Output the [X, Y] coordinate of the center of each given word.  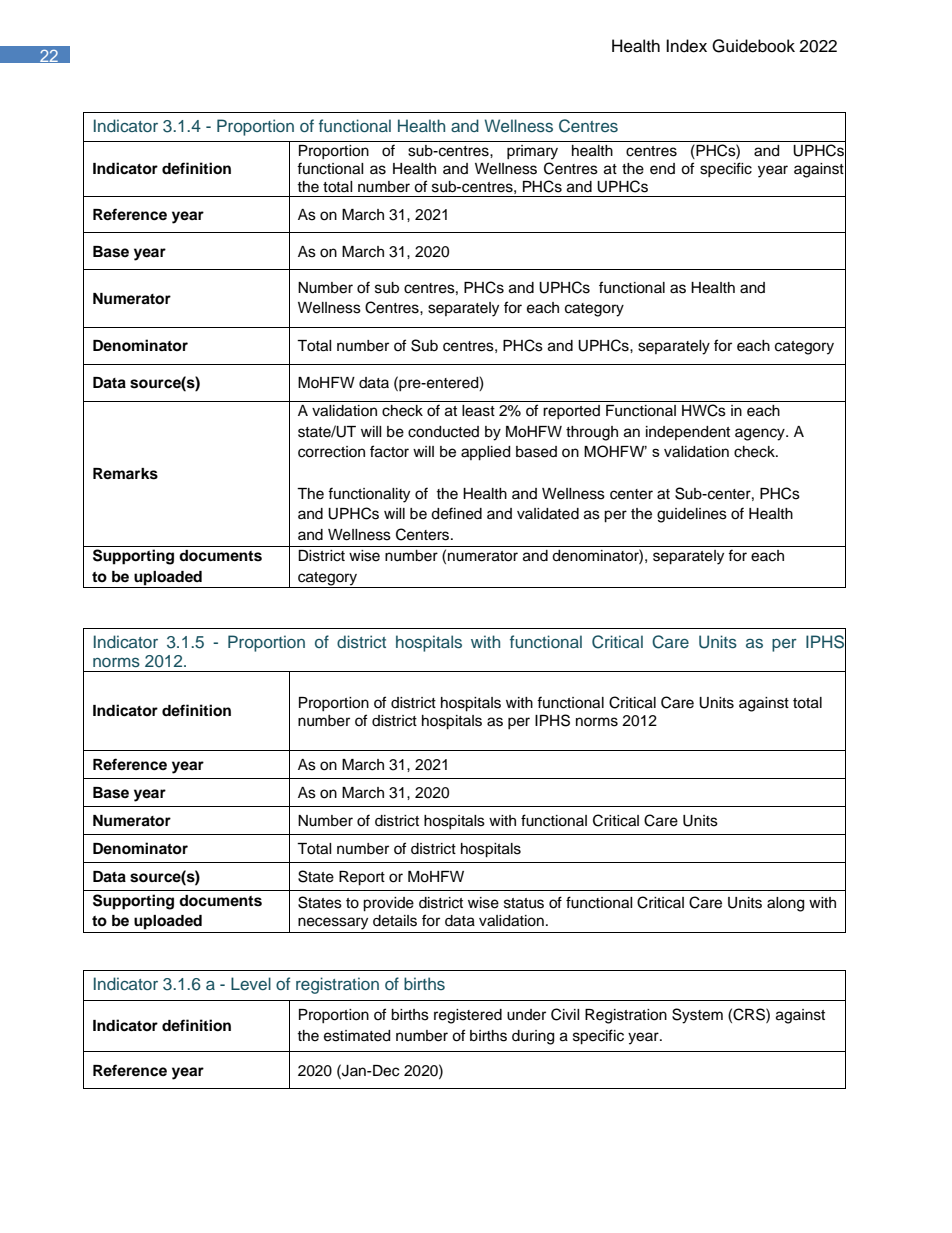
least [478, 411]
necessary [333, 923]
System [697, 1016]
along [785, 904]
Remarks [125, 474]
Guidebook [753, 46]
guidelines [692, 515]
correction [331, 452]
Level [251, 983]
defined [456, 513]
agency [761, 434]
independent [688, 433]
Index [686, 46]
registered [468, 1016]
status [524, 903]
